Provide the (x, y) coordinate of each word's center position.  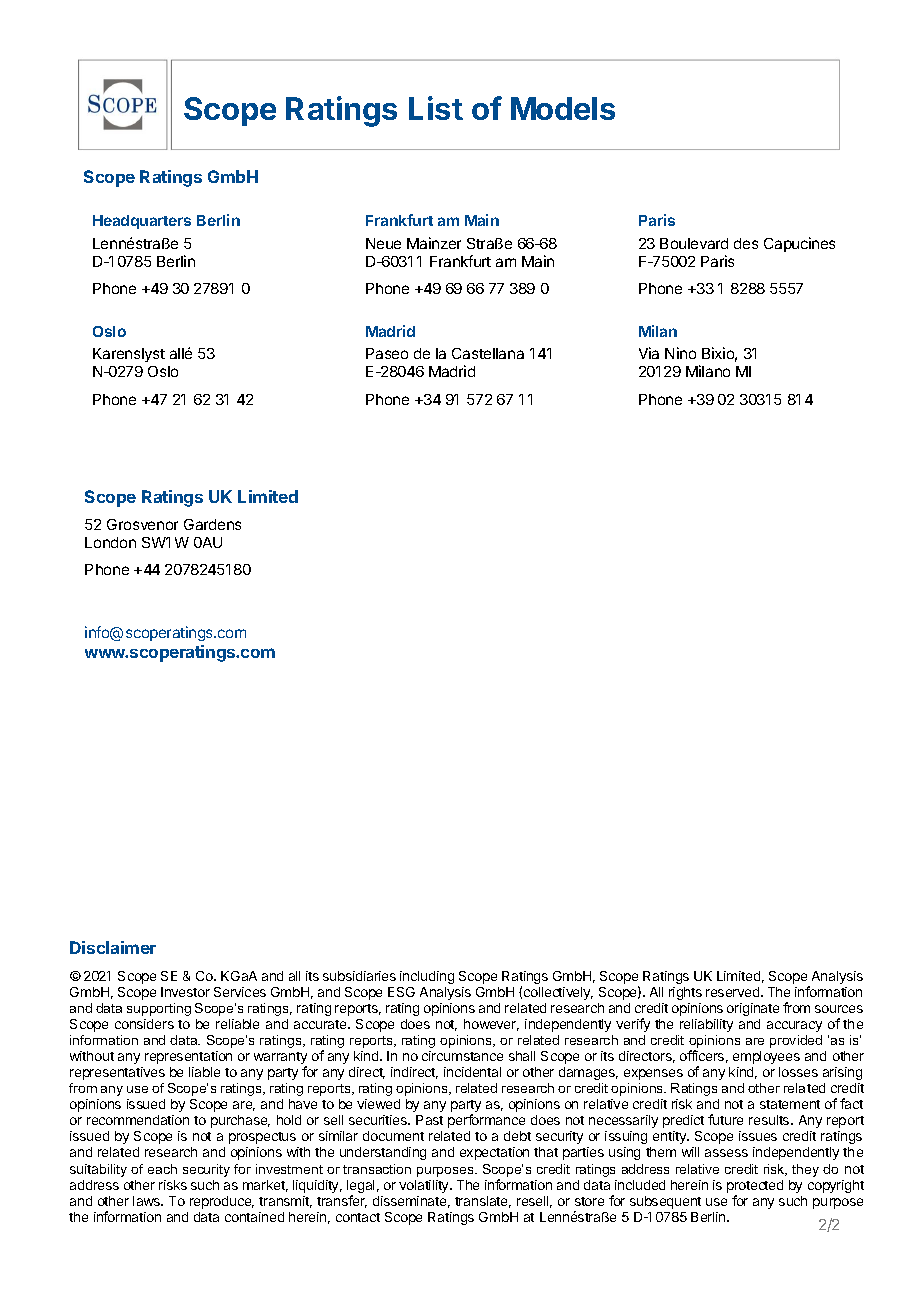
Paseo (387, 353)
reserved (734, 992)
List (436, 108)
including (427, 977)
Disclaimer (113, 947)
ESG (401, 992)
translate (483, 1202)
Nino (680, 353)
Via (649, 353)
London (110, 542)
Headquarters (142, 222)
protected (755, 1186)
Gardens (212, 524)
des (746, 243)
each (162, 1169)
